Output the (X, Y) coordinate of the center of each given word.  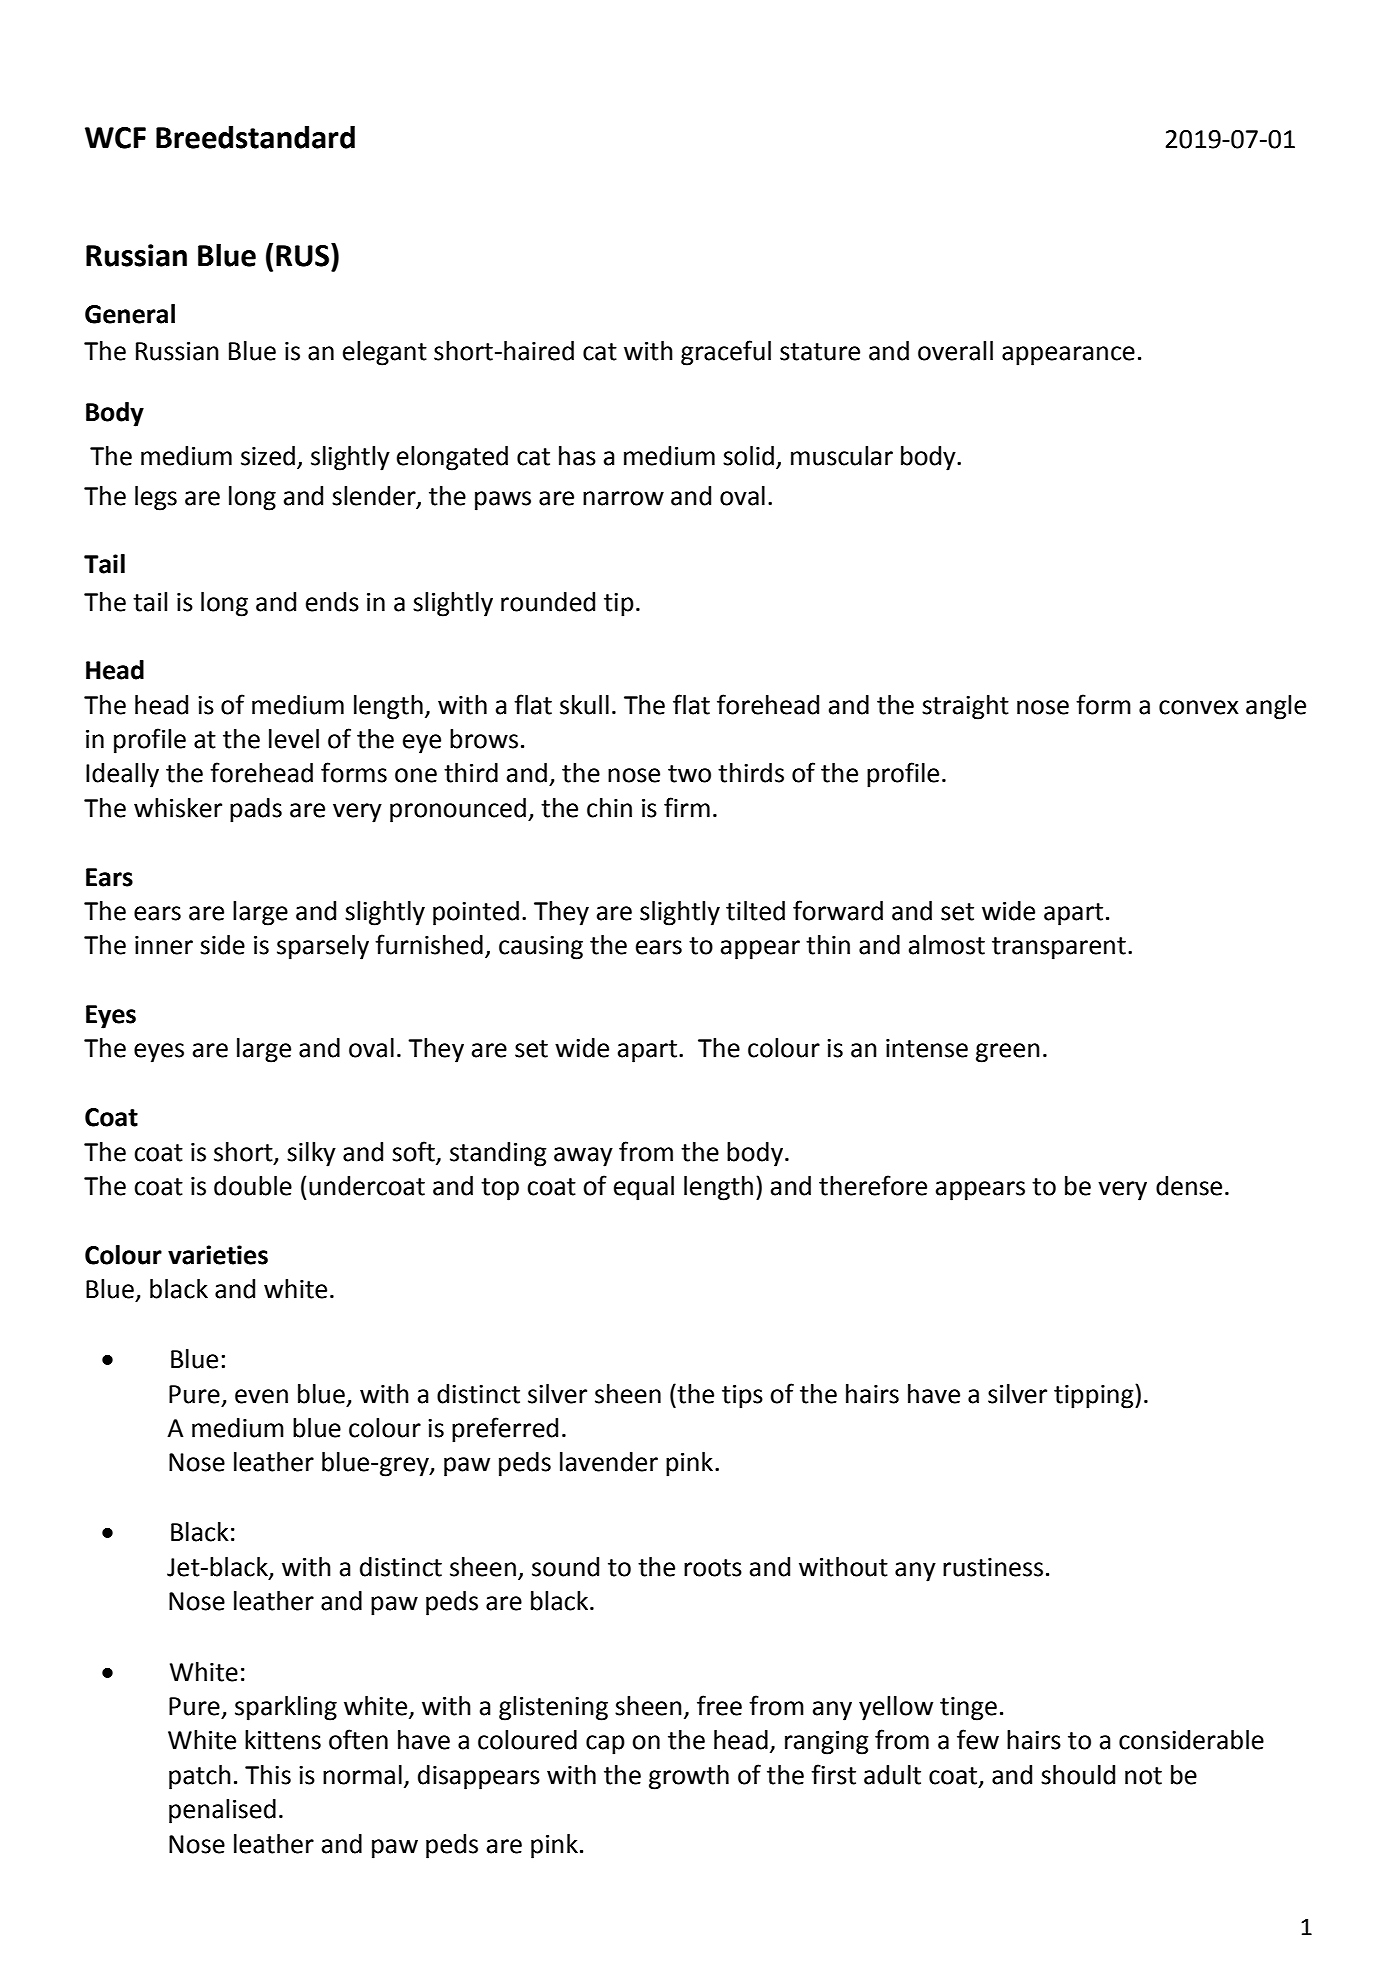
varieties (218, 1255)
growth (689, 1777)
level (294, 739)
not (1143, 1776)
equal (644, 1188)
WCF (115, 138)
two (689, 774)
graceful (726, 353)
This (268, 1775)
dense (1189, 1186)
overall (955, 351)
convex (1199, 707)
